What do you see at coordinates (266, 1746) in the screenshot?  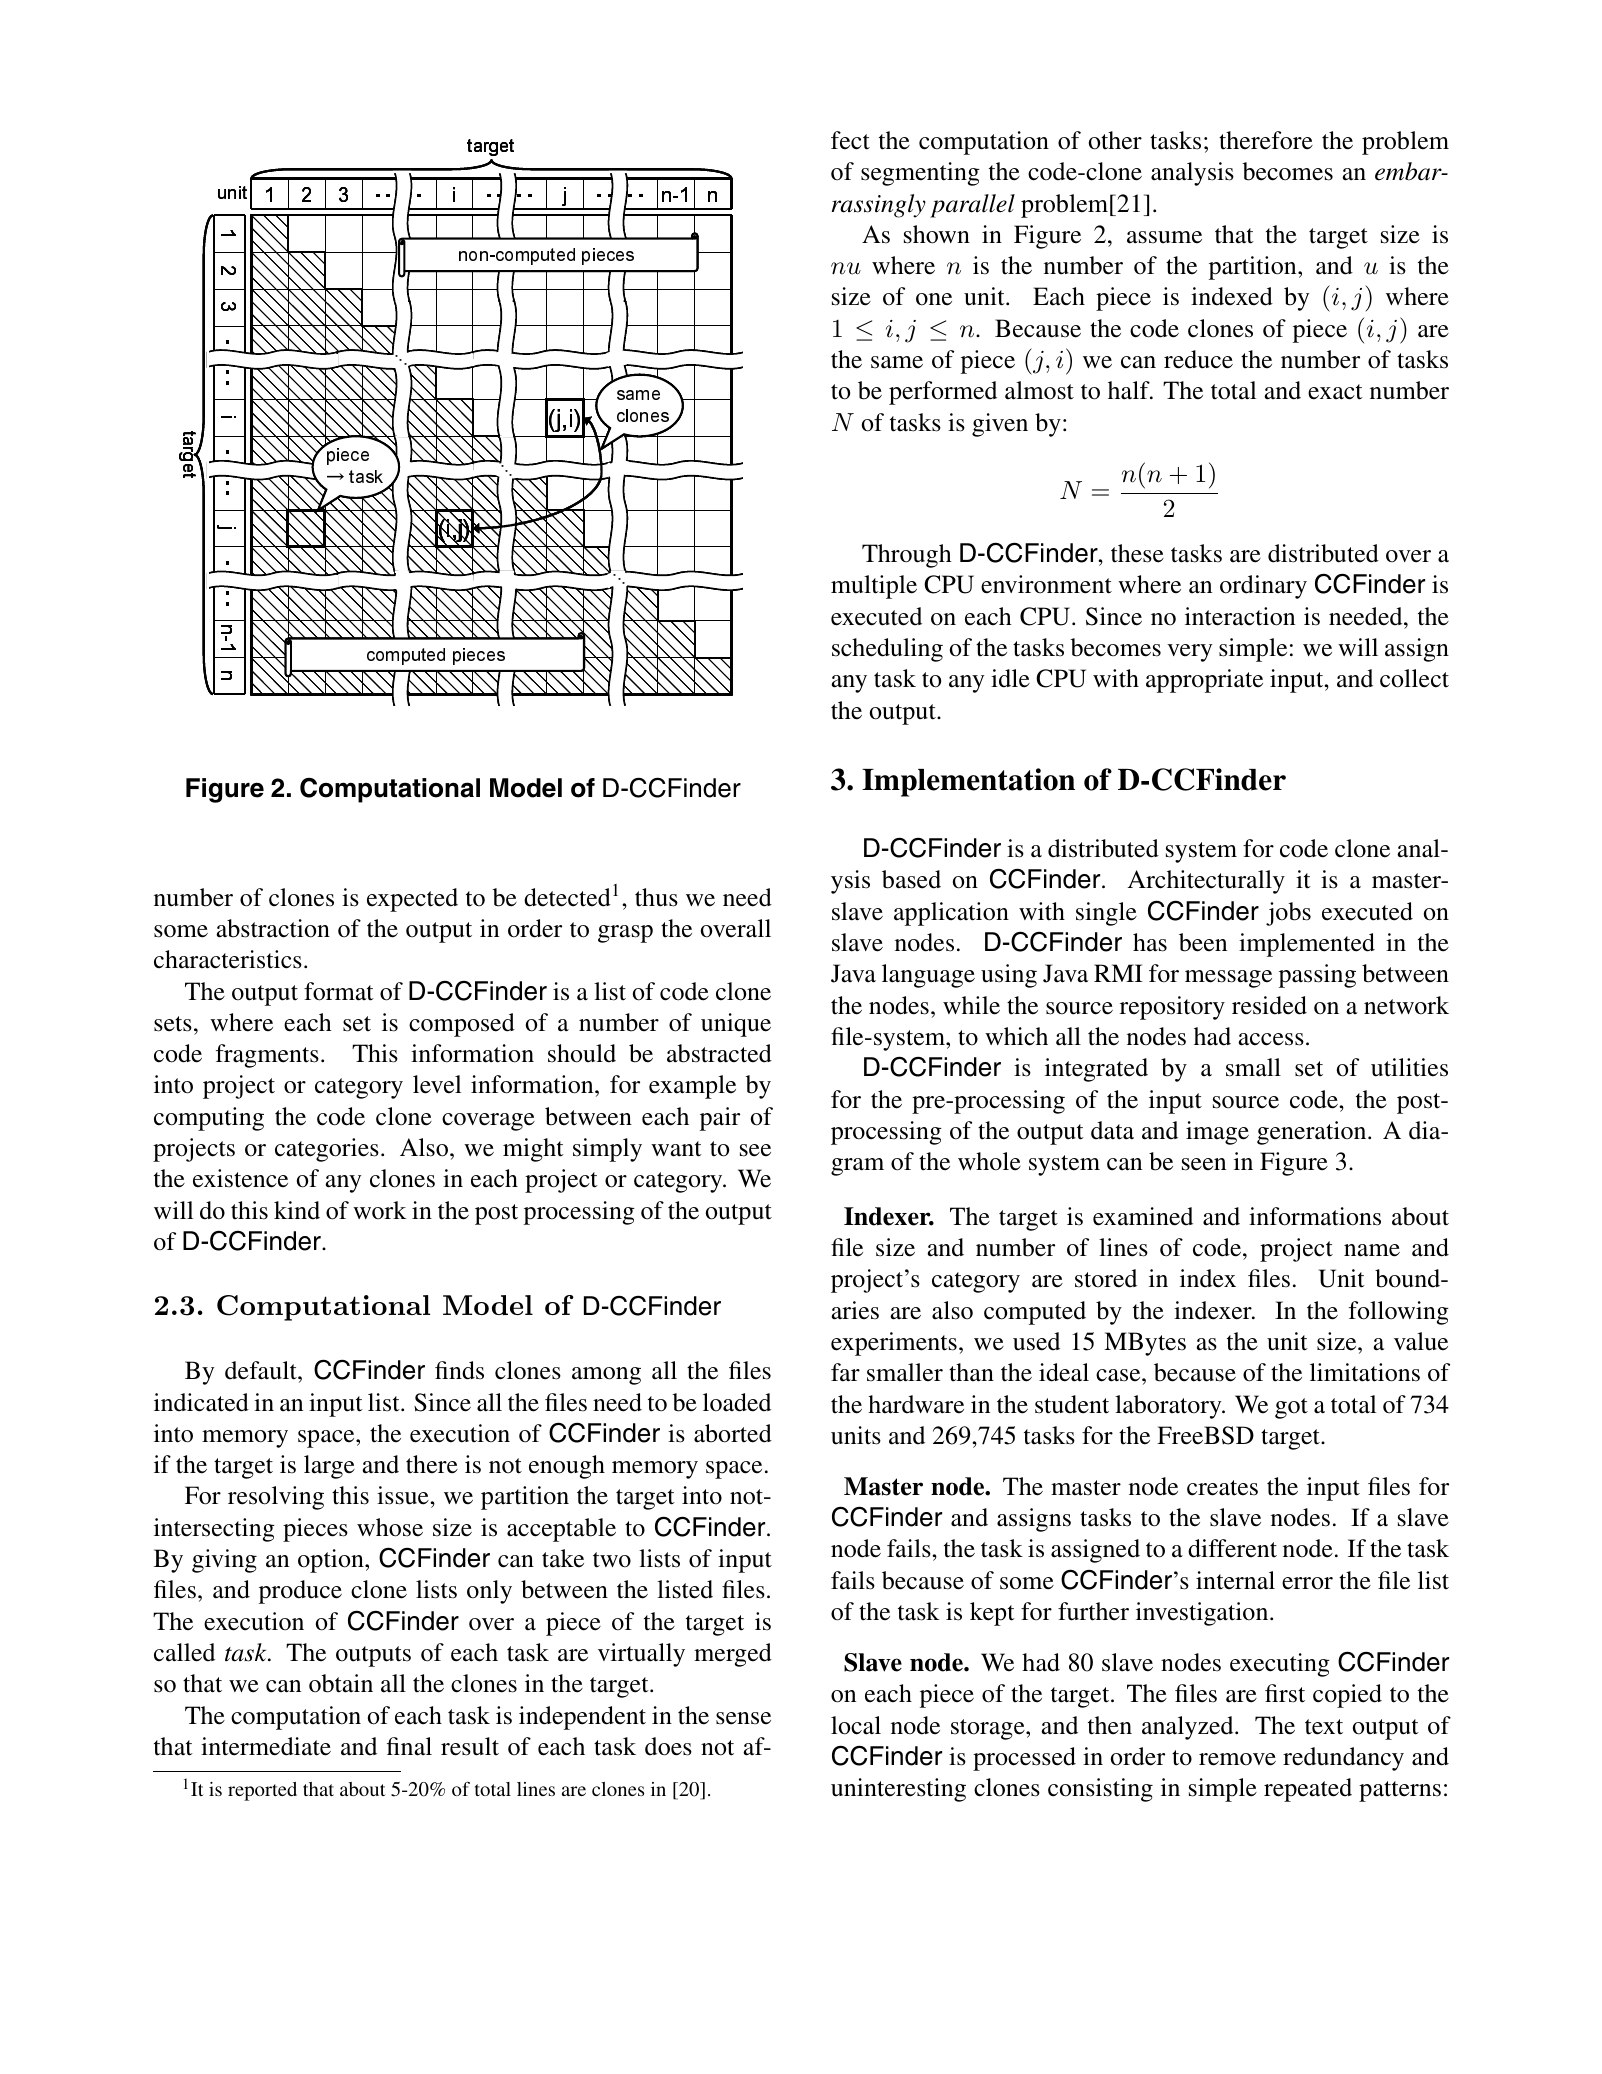 I see `intermediate` at bounding box center [266, 1746].
